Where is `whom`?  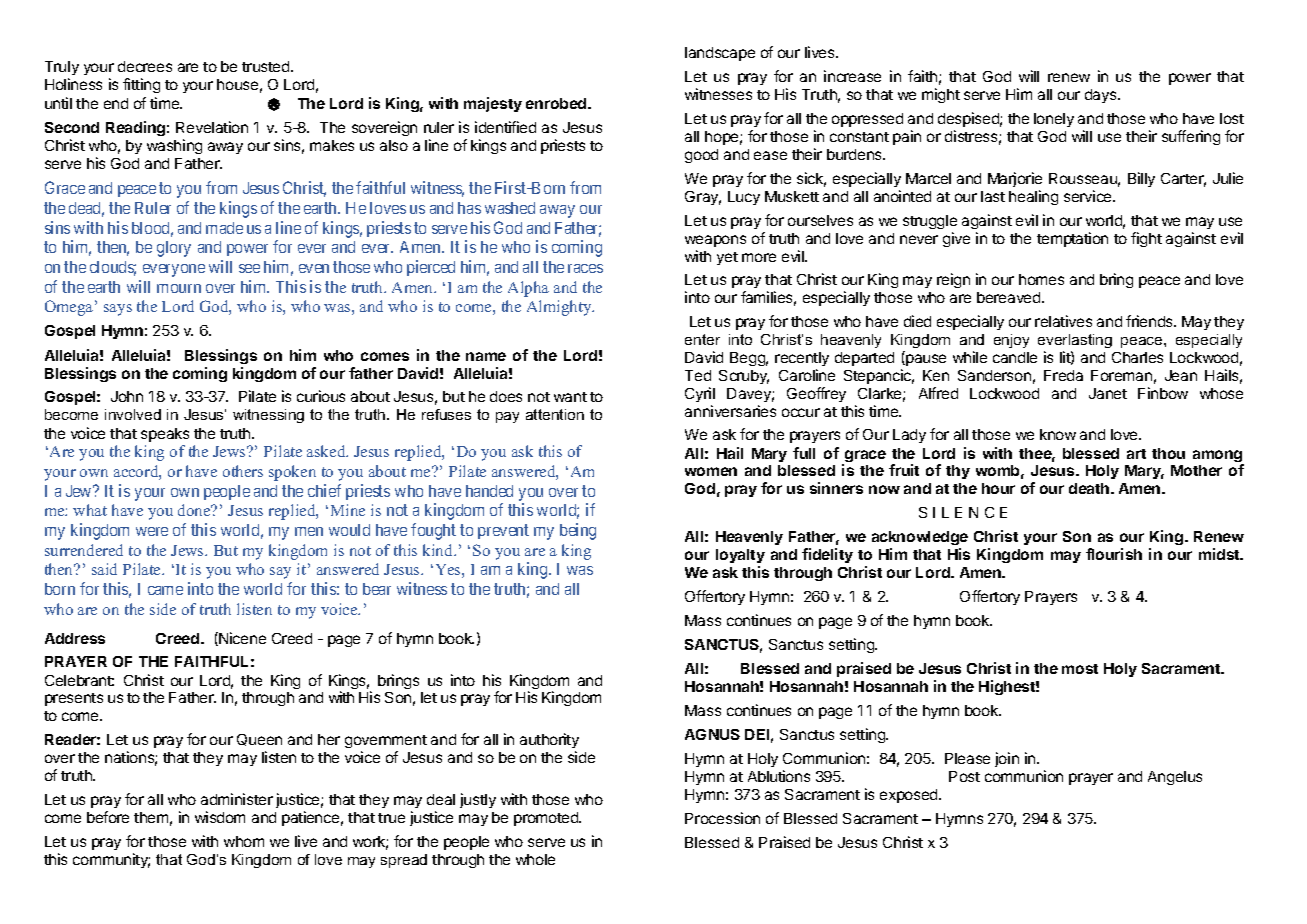
whom is located at coordinates (244, 841).
